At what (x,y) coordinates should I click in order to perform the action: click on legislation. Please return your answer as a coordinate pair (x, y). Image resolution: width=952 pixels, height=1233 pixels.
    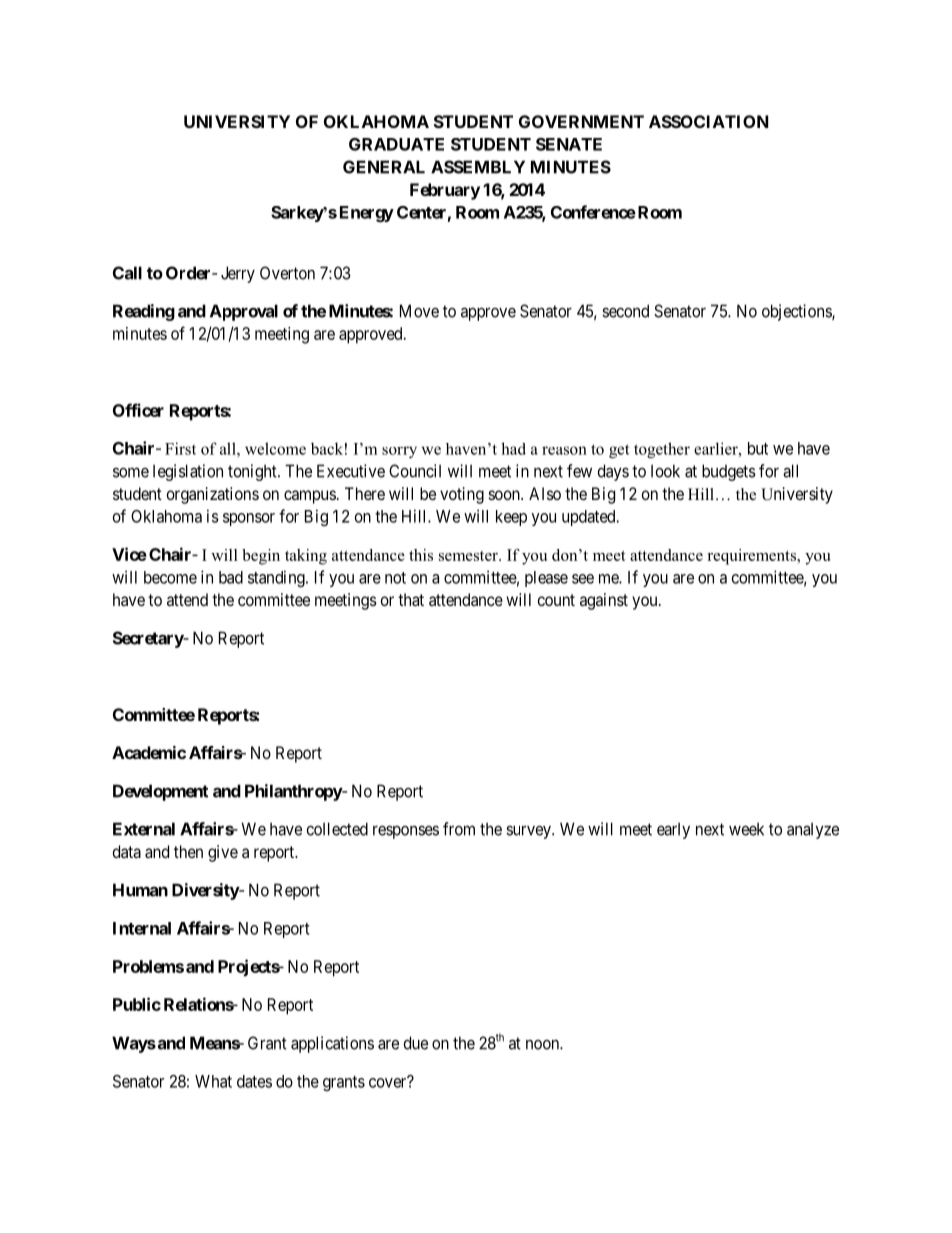
    Looking at the image, I should click on (188, 472).
